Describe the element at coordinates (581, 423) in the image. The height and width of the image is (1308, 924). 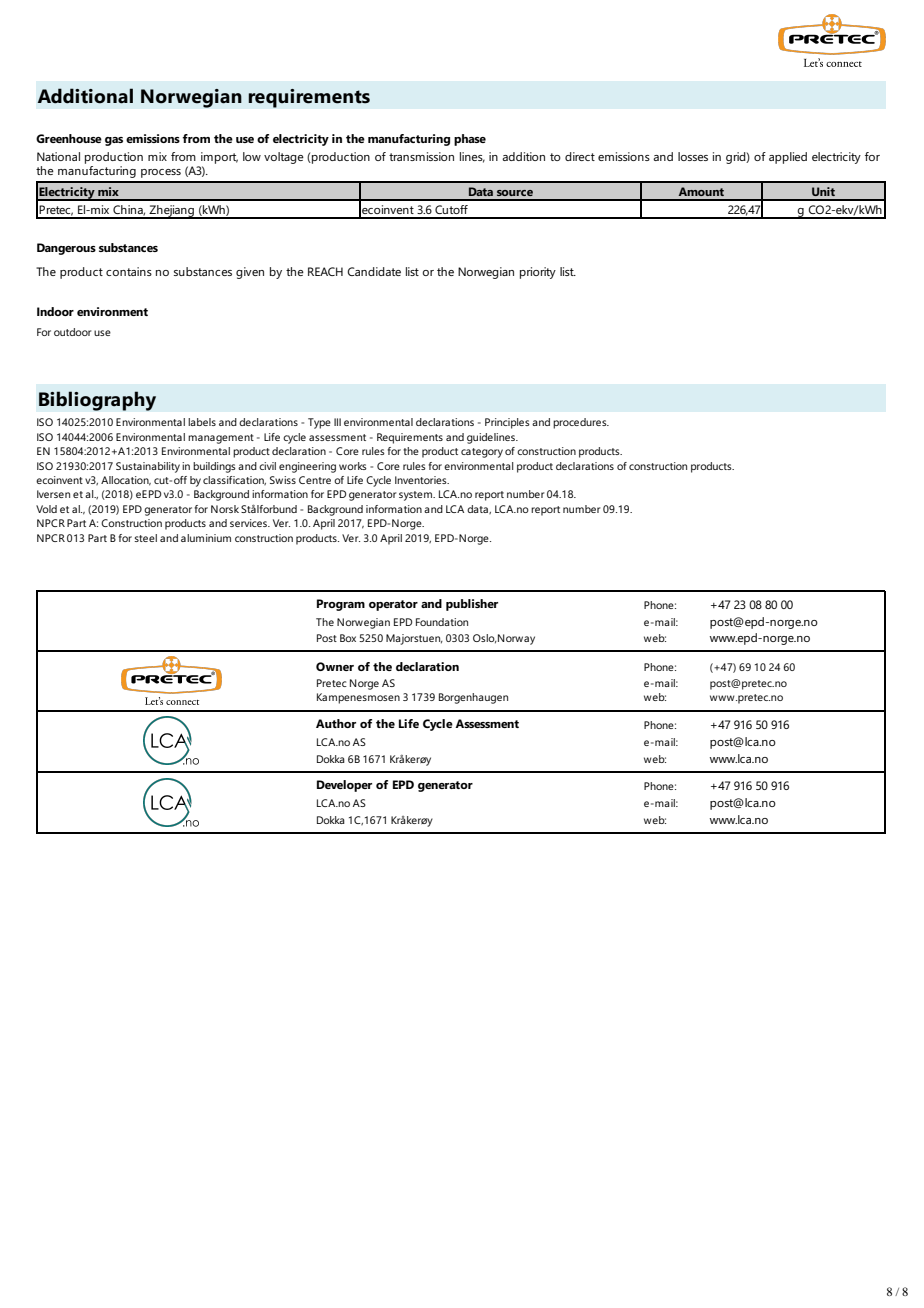
I see `procedures` at that location.
